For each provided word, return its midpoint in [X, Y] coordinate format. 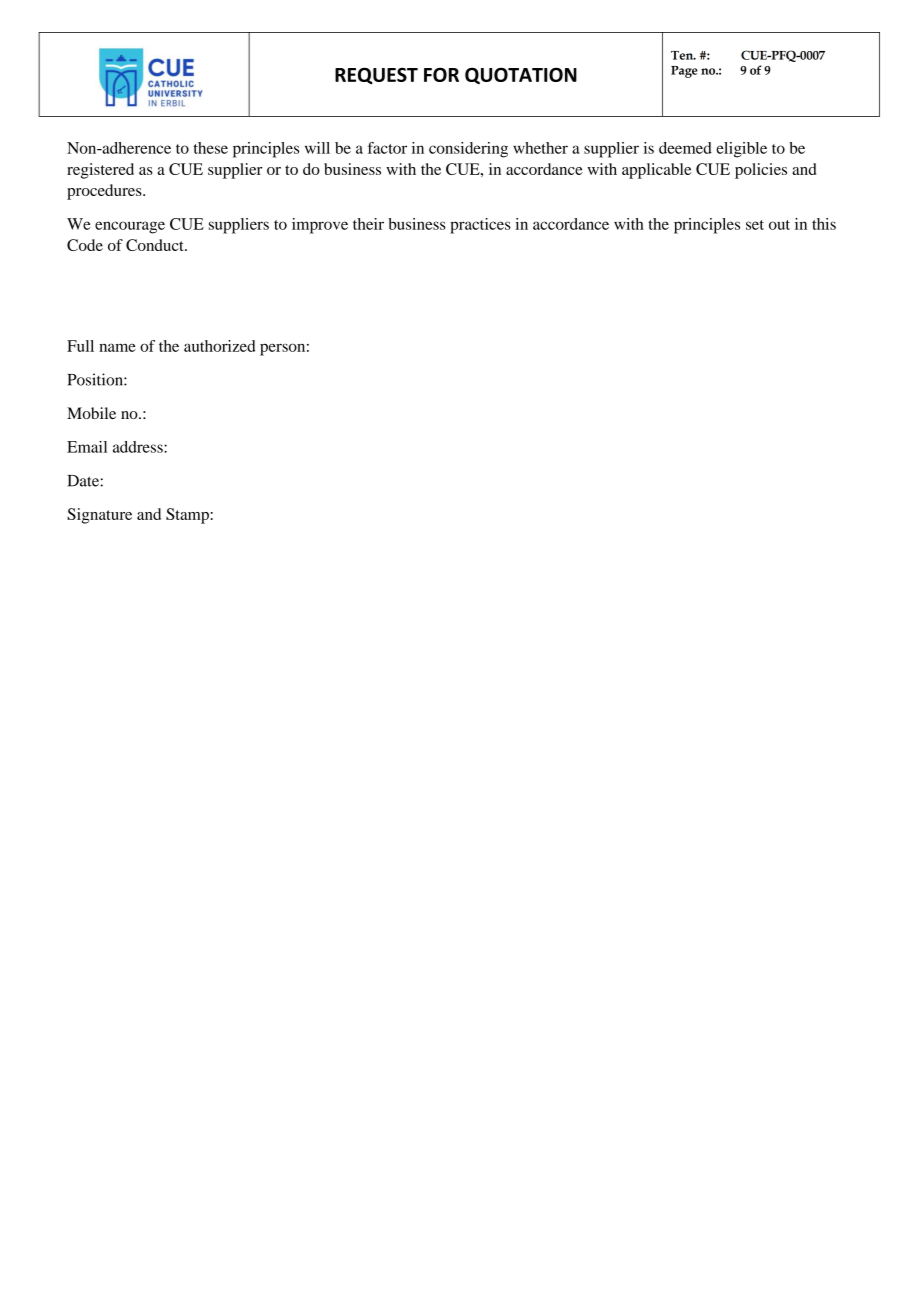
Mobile [91, 413]
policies [761, 171]
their [368, 224]
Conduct [156, 245]
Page [684, 72]
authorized [220, 346]
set [755, 225]
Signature [99, 516]
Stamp [187, 516]
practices [480, 226]
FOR [441, 74]
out [779, 225]
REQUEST [376, 76]
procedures [105, 192]
